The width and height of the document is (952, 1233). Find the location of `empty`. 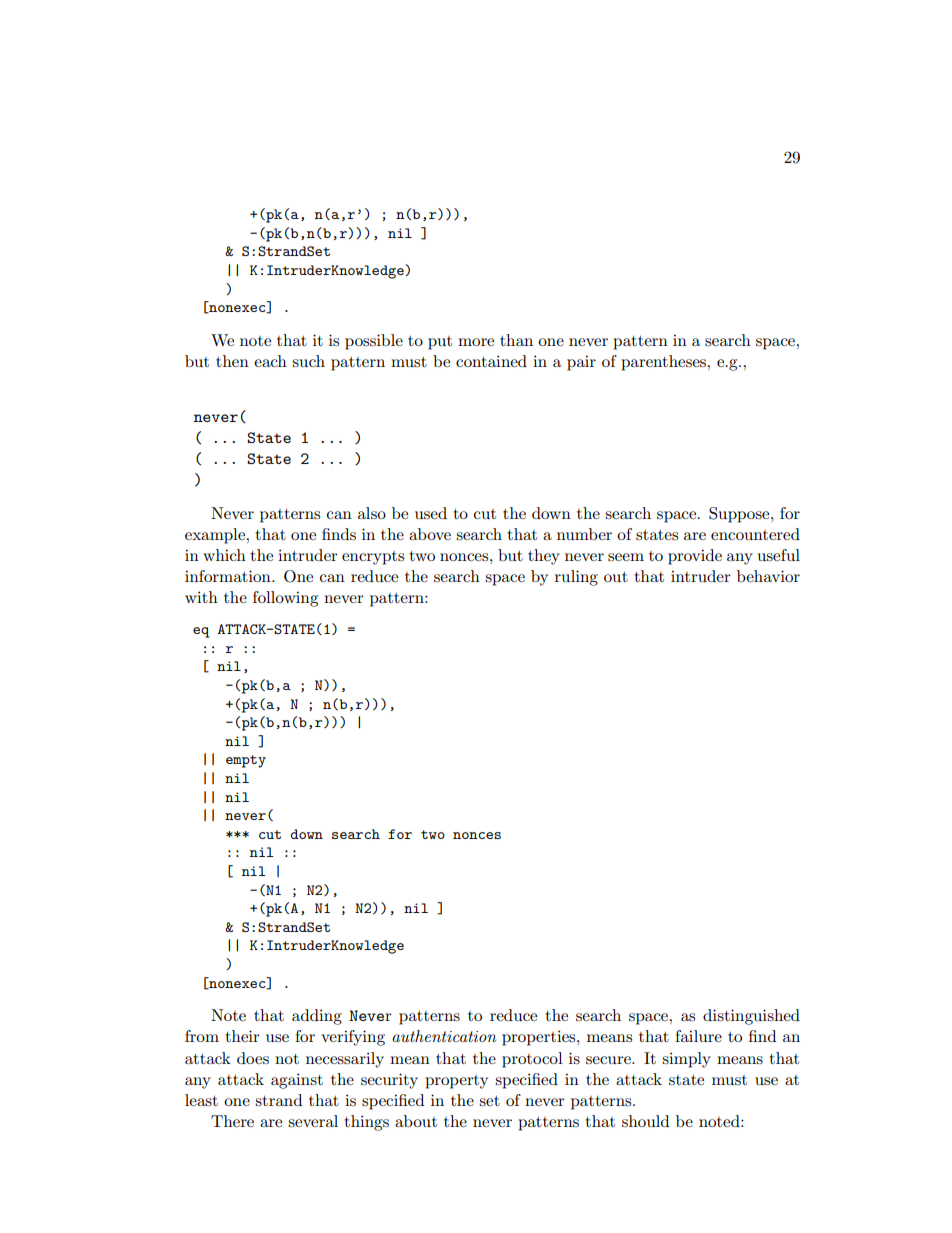

empty is located at coordinates (246, 761).
